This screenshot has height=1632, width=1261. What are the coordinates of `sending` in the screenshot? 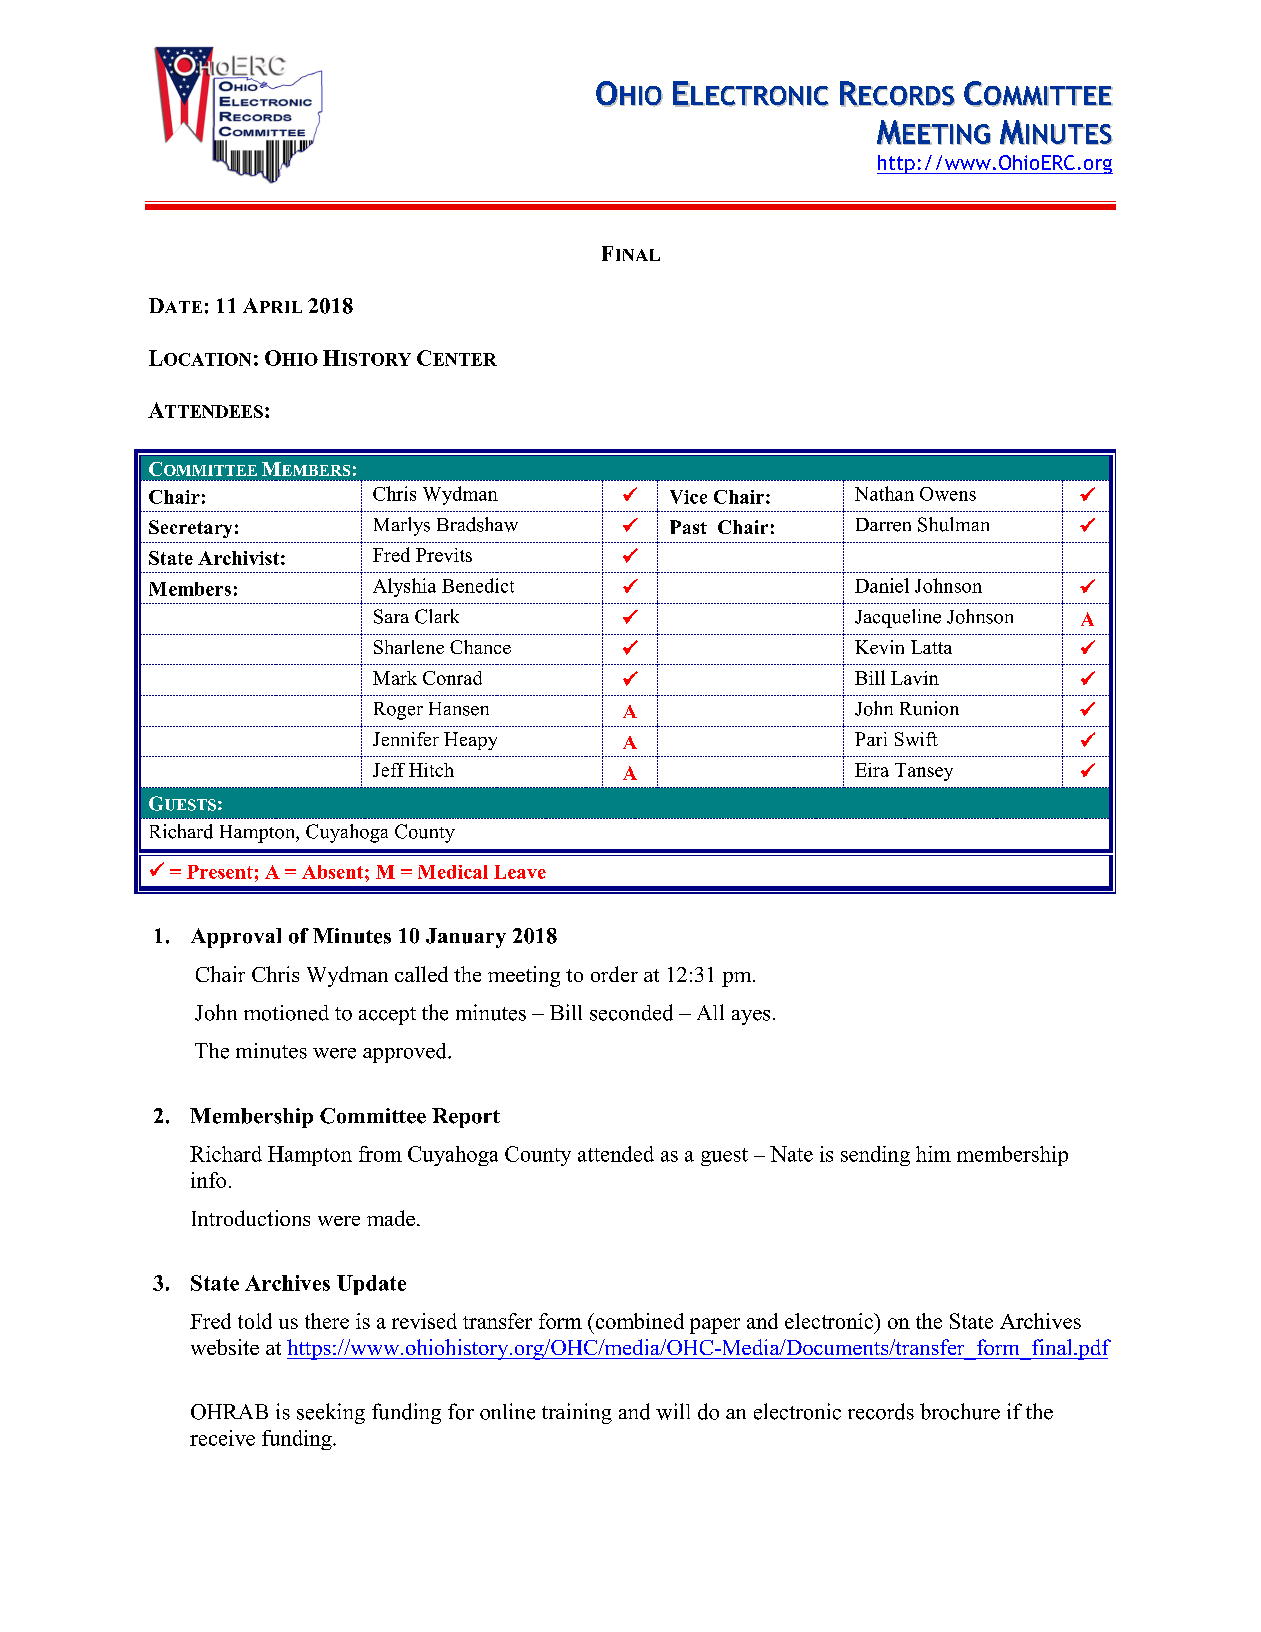 It's located at (875, 1156).
